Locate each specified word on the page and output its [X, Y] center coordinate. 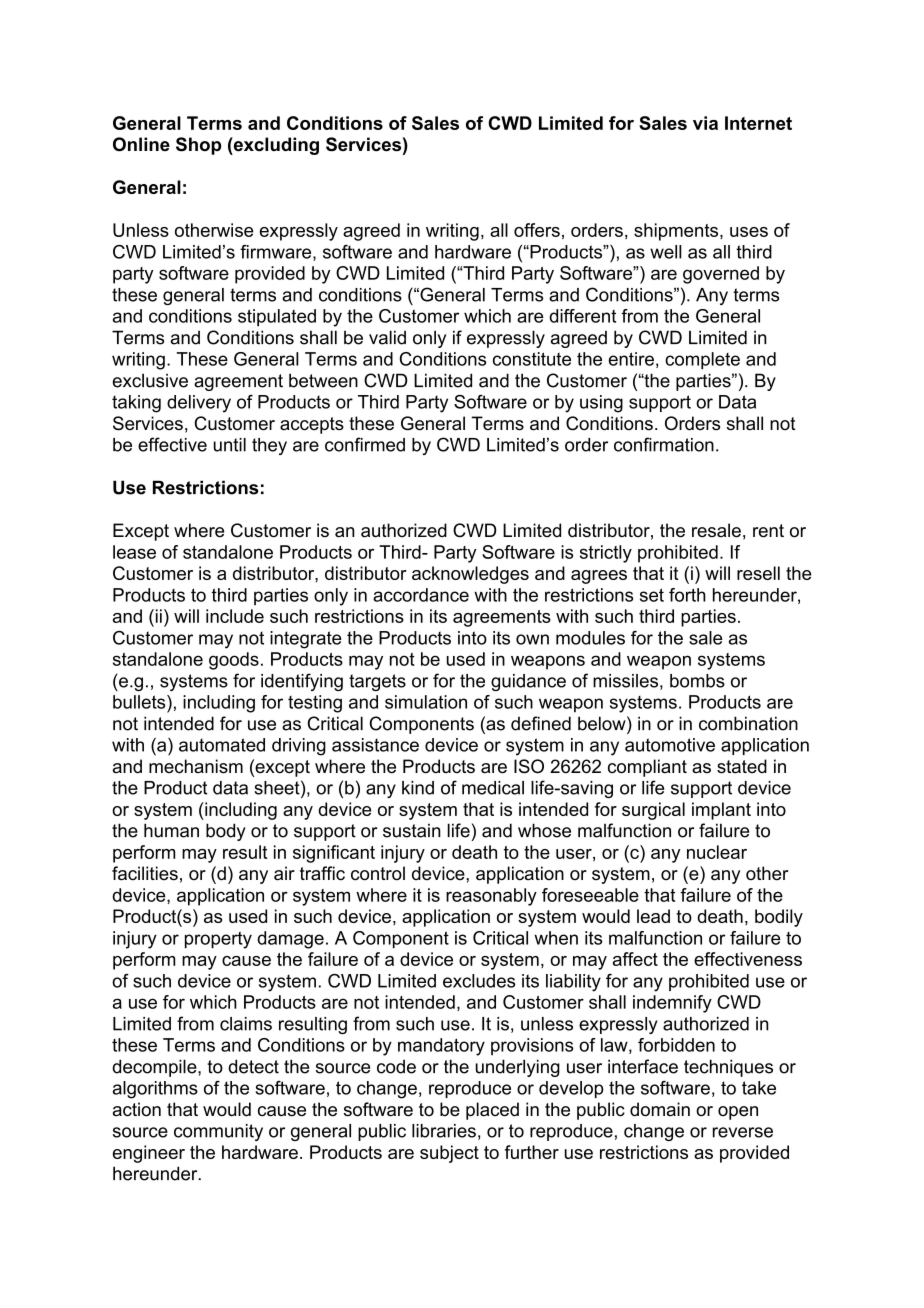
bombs [697, 681]
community [218, 1132]
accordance [421, 595]
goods [234, 661]
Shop [198, 146]
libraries [444, 1131]
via [705, 123]
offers [537, 230]
